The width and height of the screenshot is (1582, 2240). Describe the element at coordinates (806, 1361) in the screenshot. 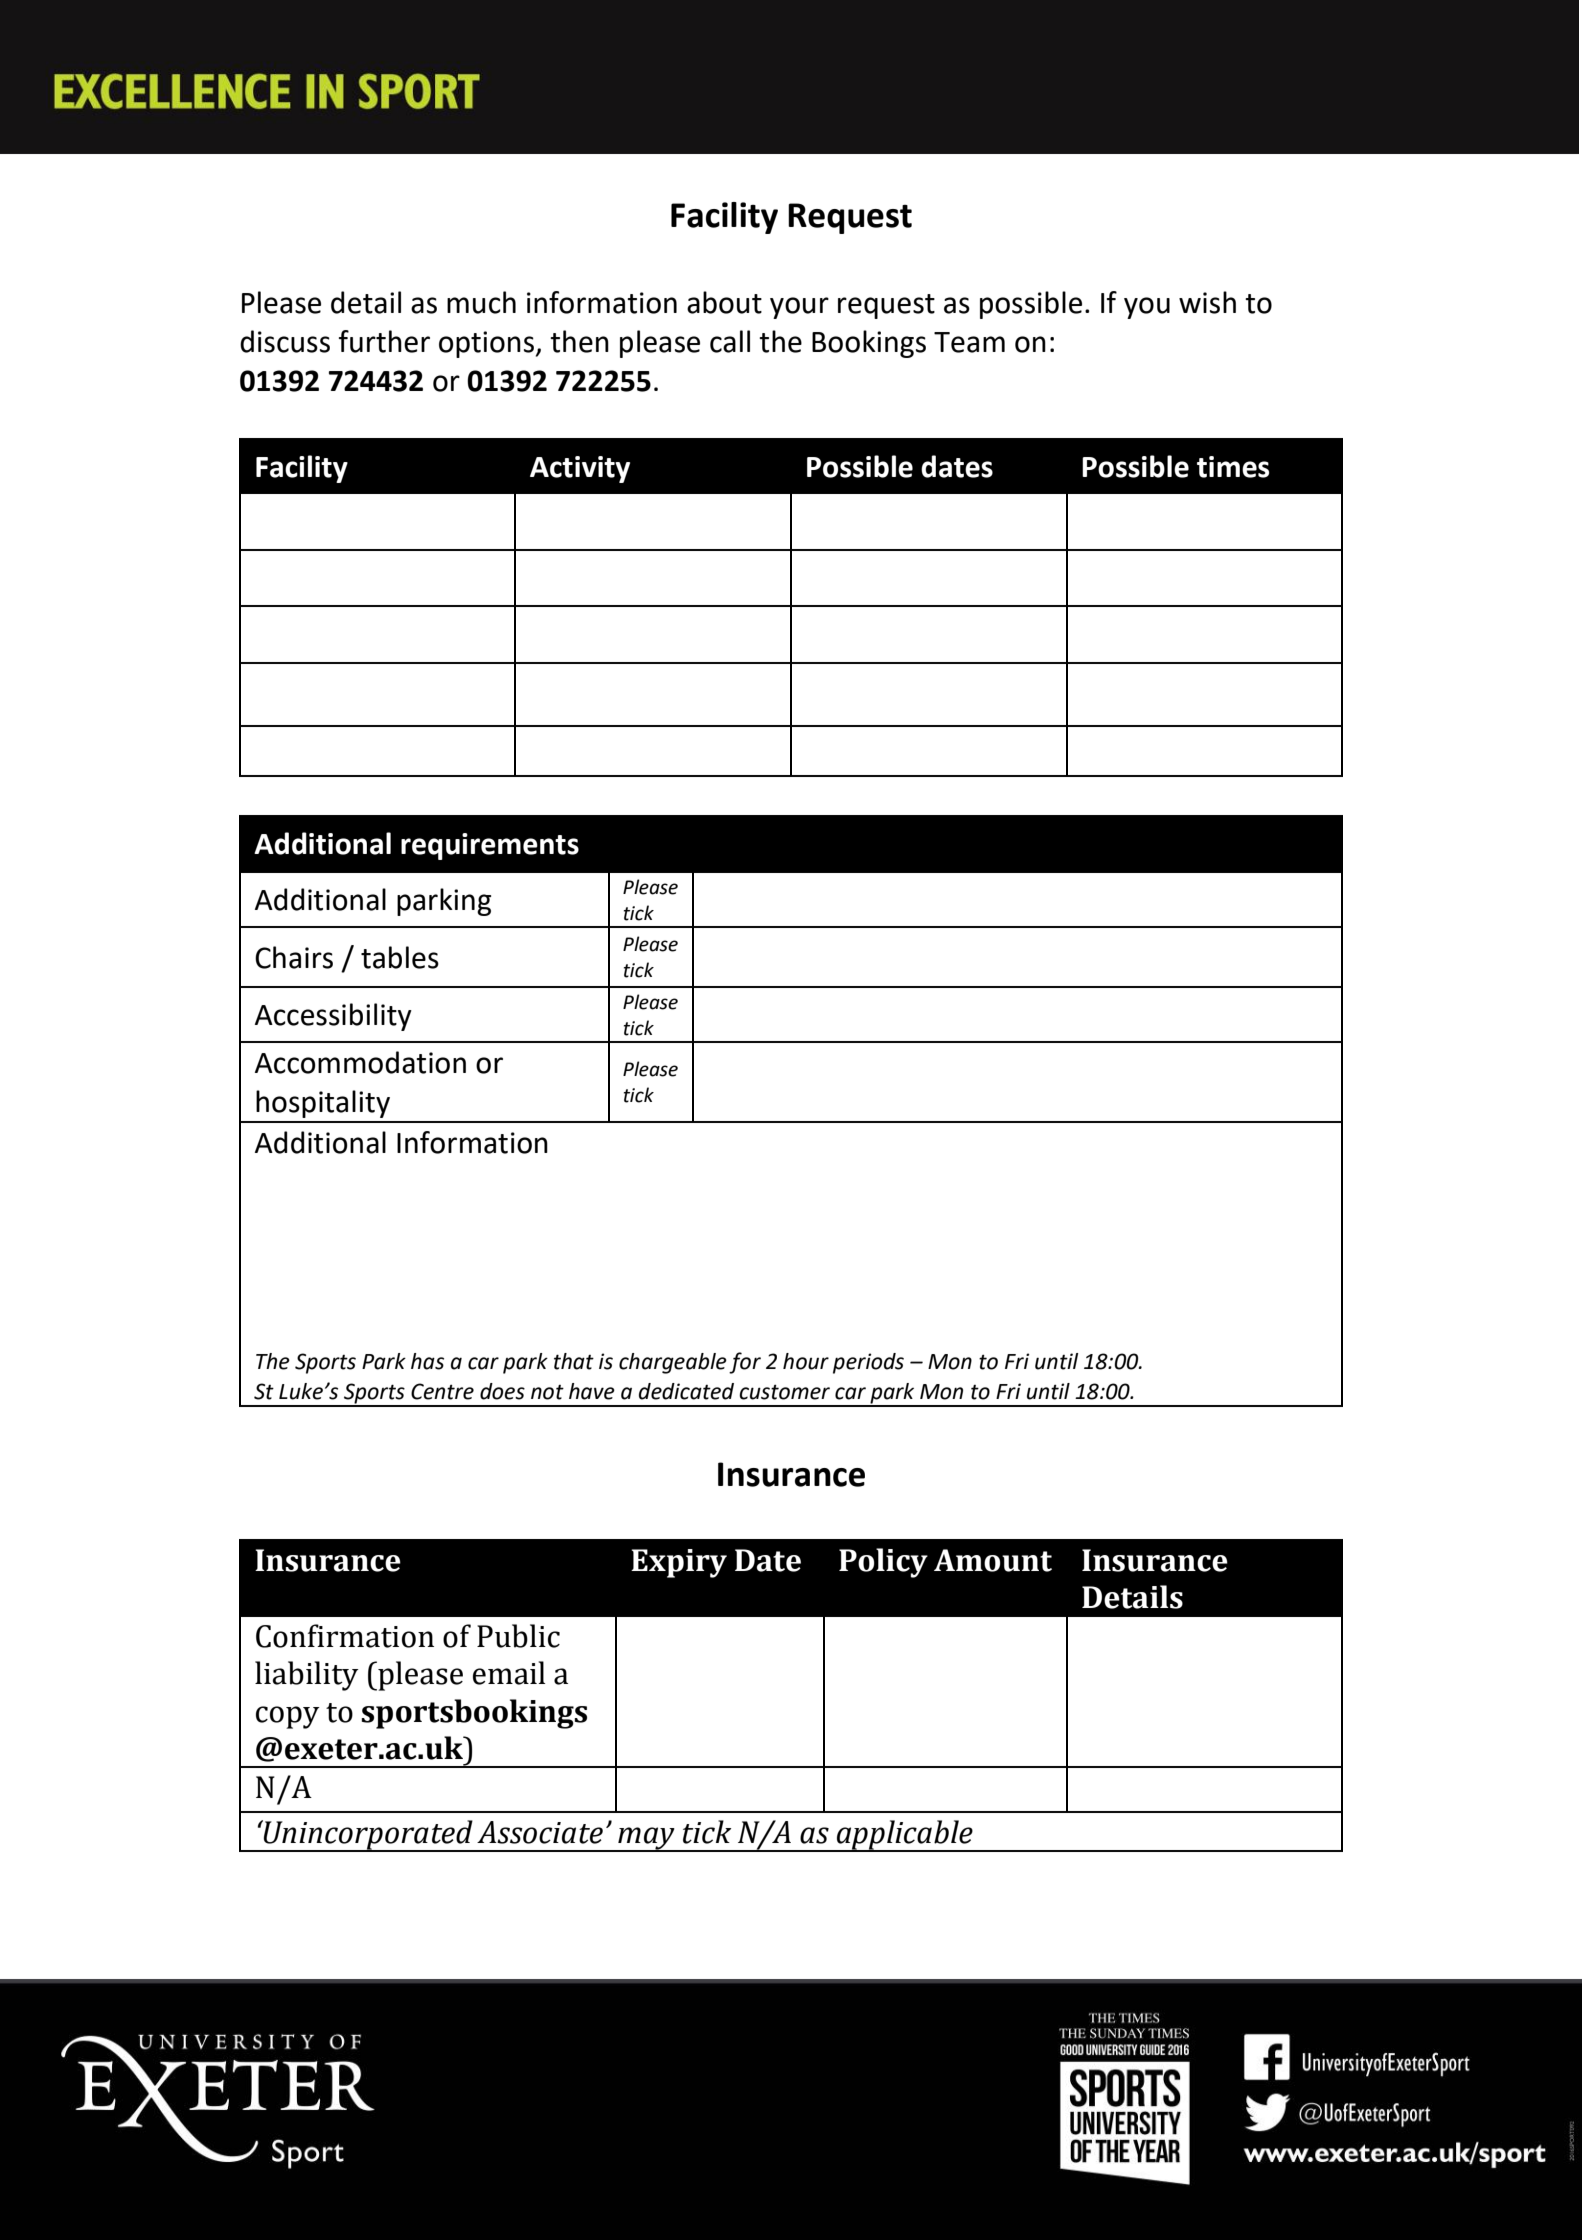

I see `hour` at that location.
